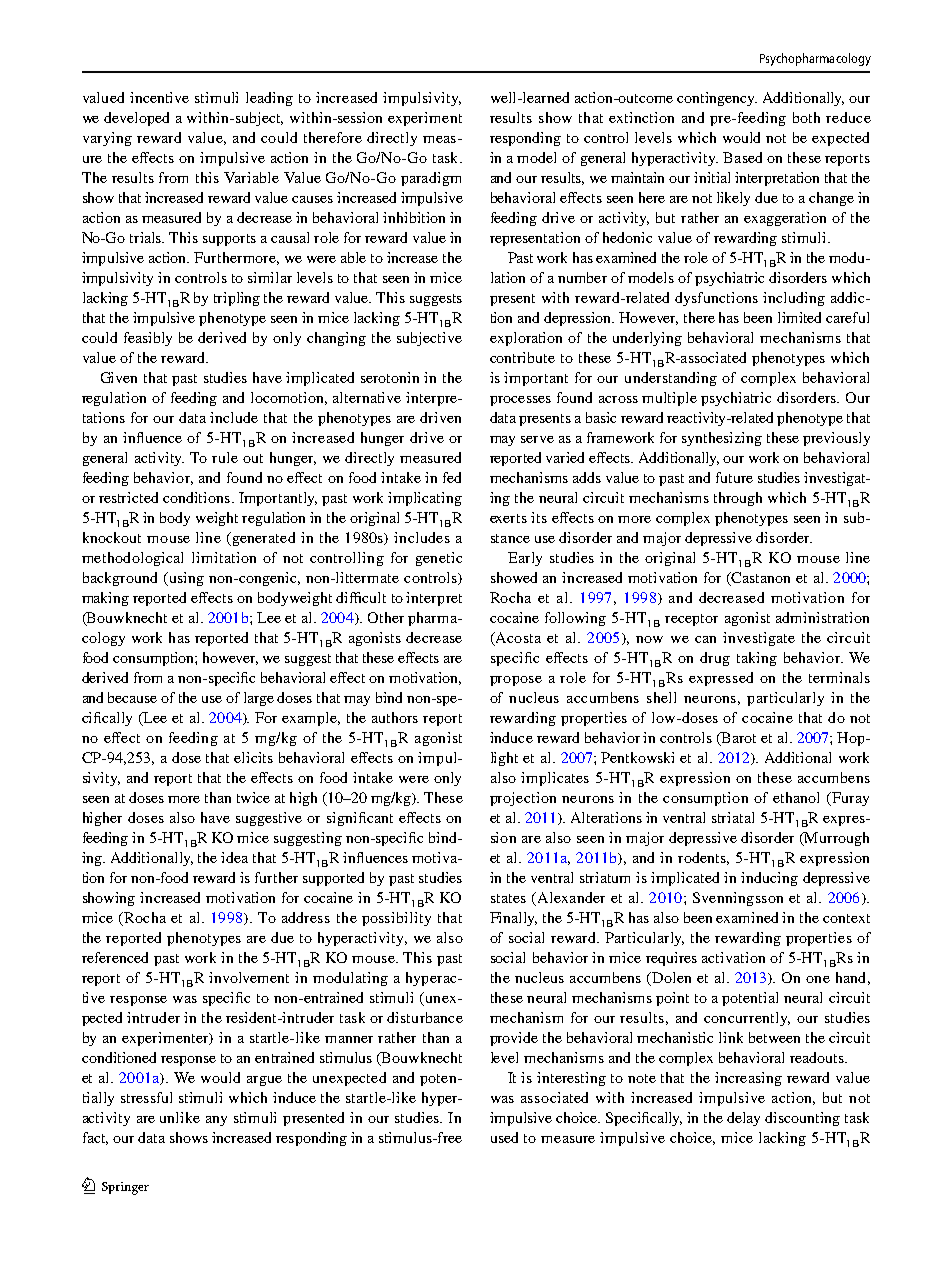  I want to click on any, so click(216, 1121).
